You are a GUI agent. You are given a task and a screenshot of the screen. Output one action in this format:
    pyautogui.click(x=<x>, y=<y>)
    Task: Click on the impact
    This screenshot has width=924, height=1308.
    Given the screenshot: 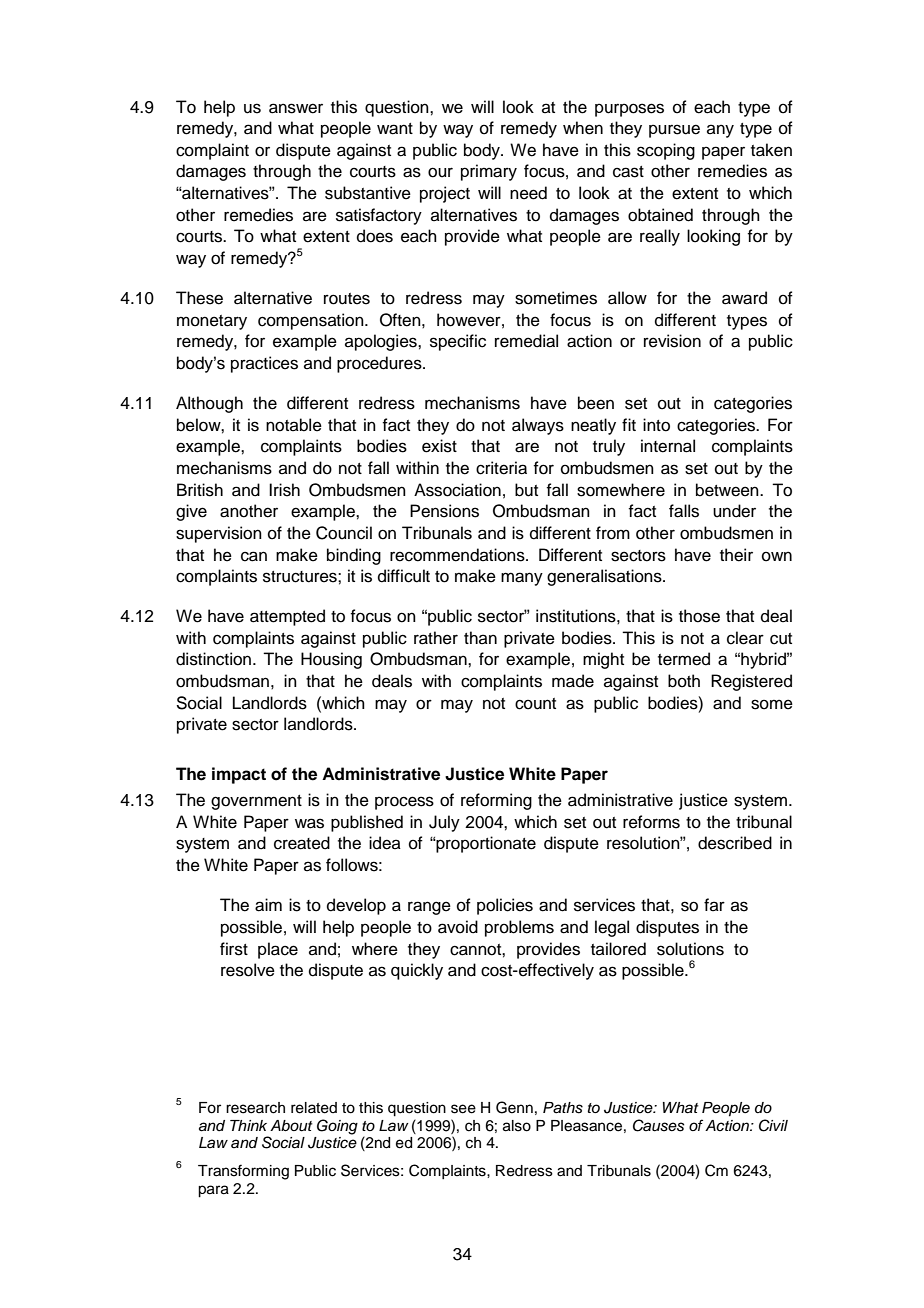 What is the action you would take?
    pyautogui.click(x=239, y=775)
